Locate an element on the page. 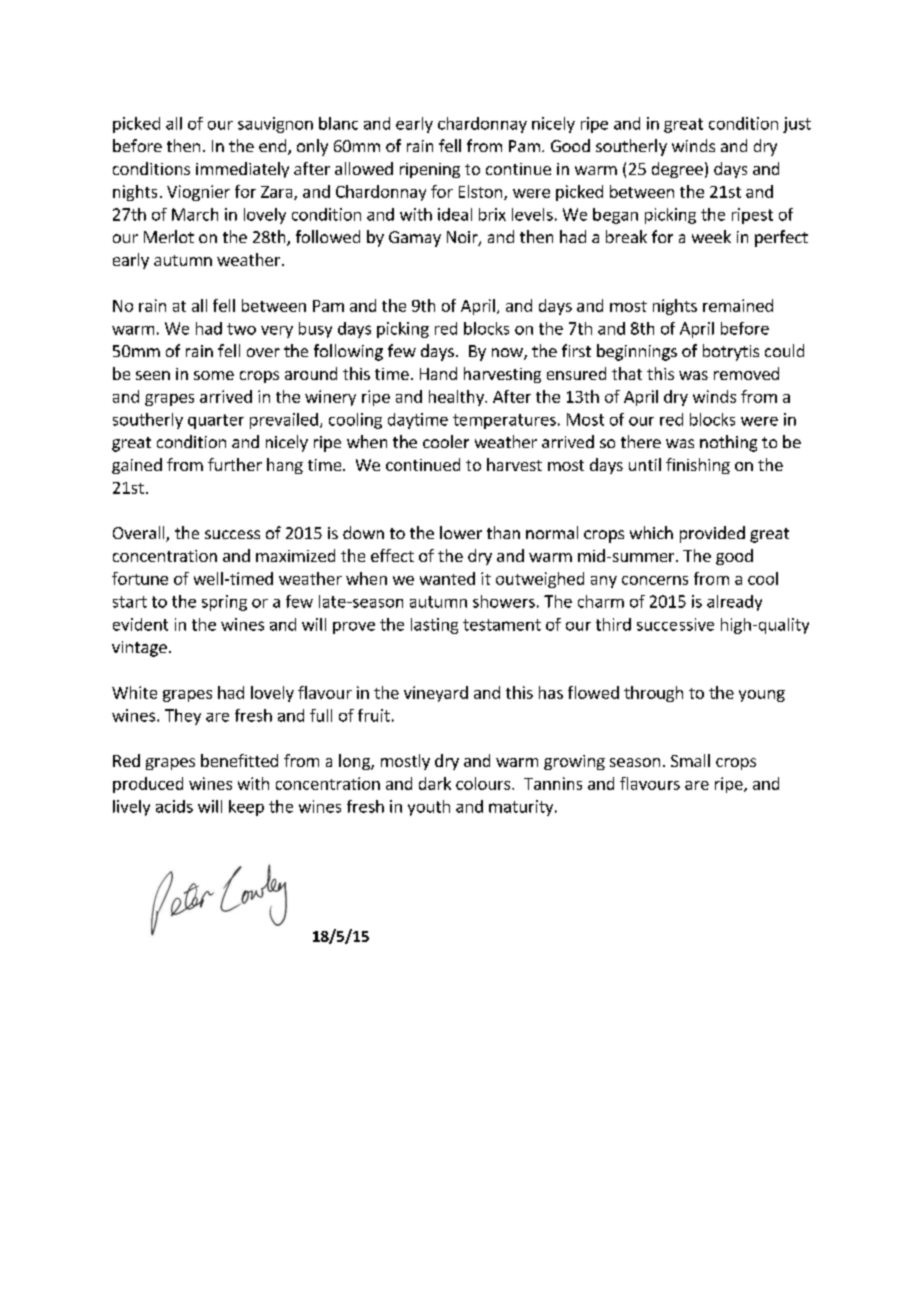  finishing is located at coordinates (698, 466).
